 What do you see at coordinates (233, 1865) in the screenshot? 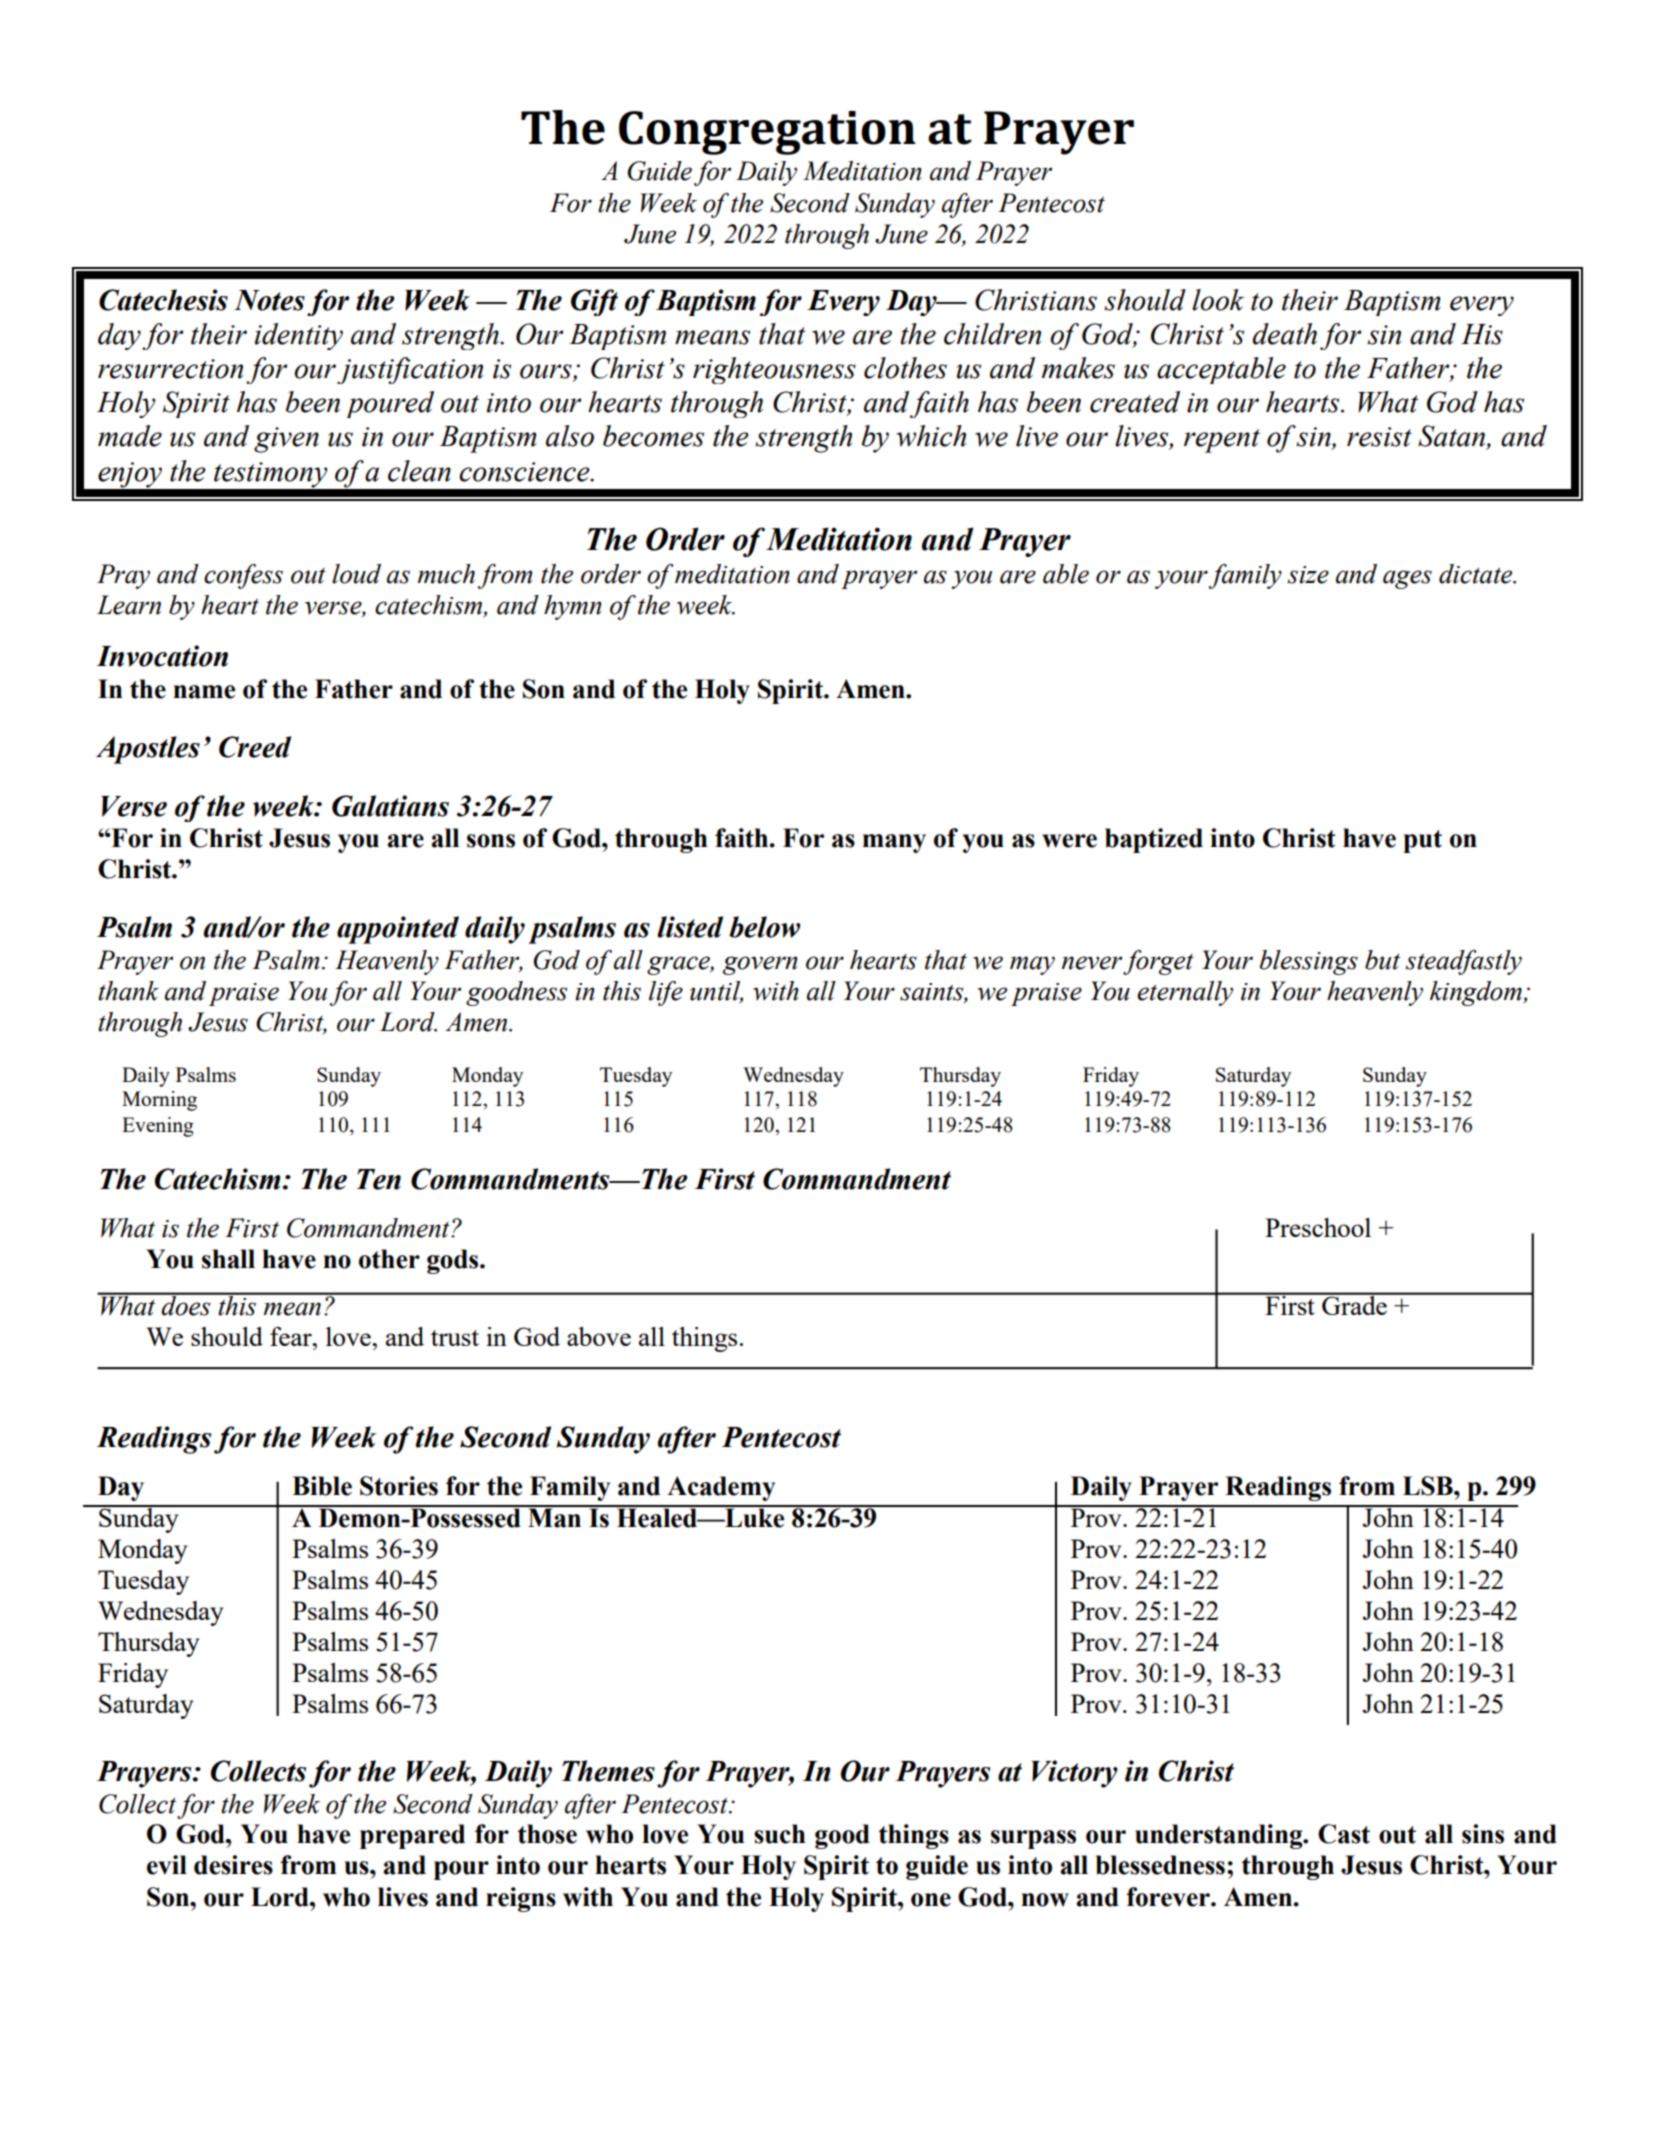
I see `desires` at bounding box center [233, 1865].
